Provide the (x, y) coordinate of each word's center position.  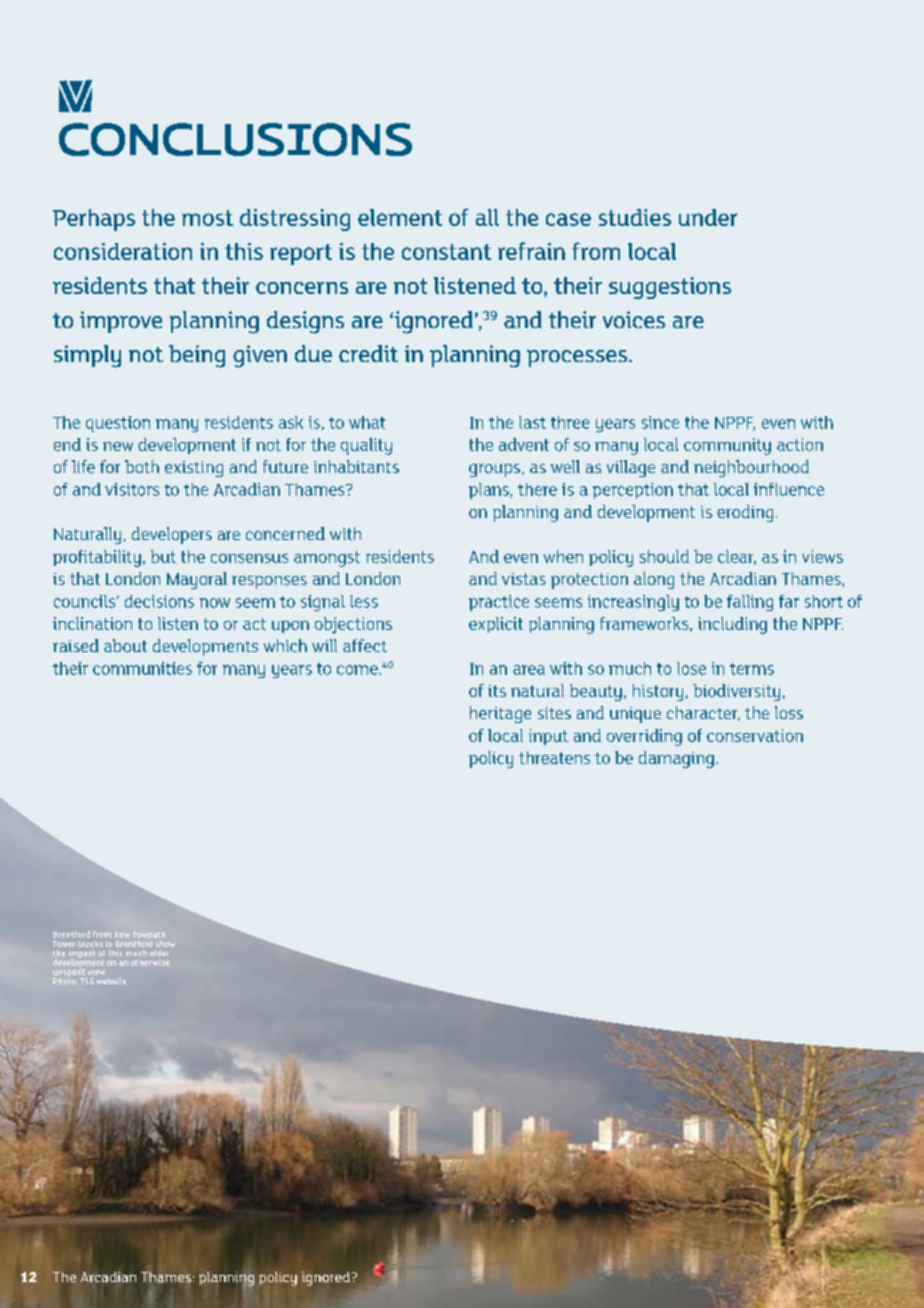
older (159, 953)
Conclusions (235, 139)
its (497, 691)
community (727, 446)
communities (142, 668)
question (118, 424)
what (367, 422)
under (708, 217)
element (400, 217)
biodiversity (736, 692)
